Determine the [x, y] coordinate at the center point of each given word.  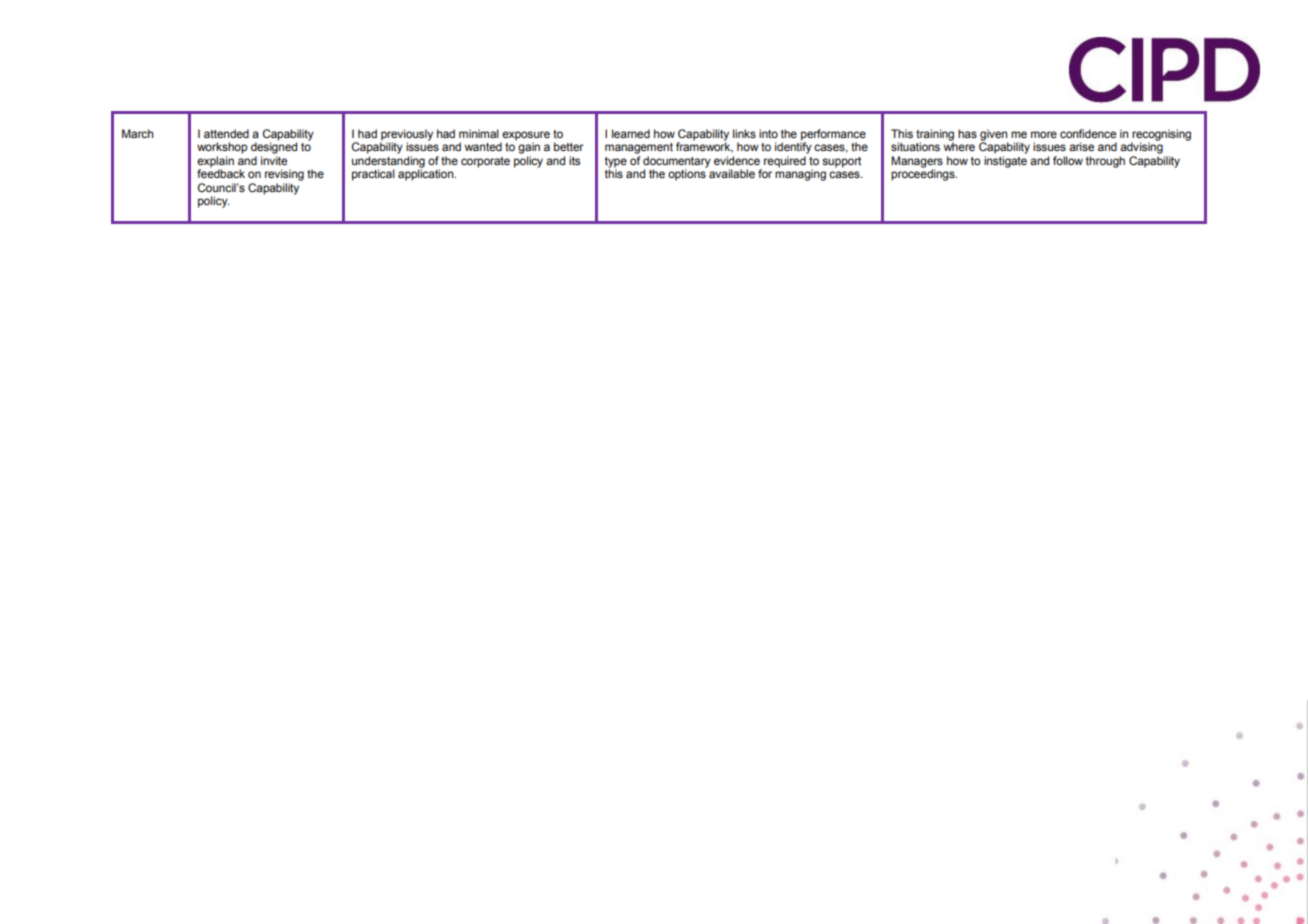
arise [1081, 146]
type [616, 163]
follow [1068, 160]
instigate [1005, 162]
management [639, 148]
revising [284, 175]
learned [631, 133]
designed [274, 147]
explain [215, 163]
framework [704, 146]
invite [274, 160]
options [687, 174]
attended [226, 133]
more [1044, 134]
